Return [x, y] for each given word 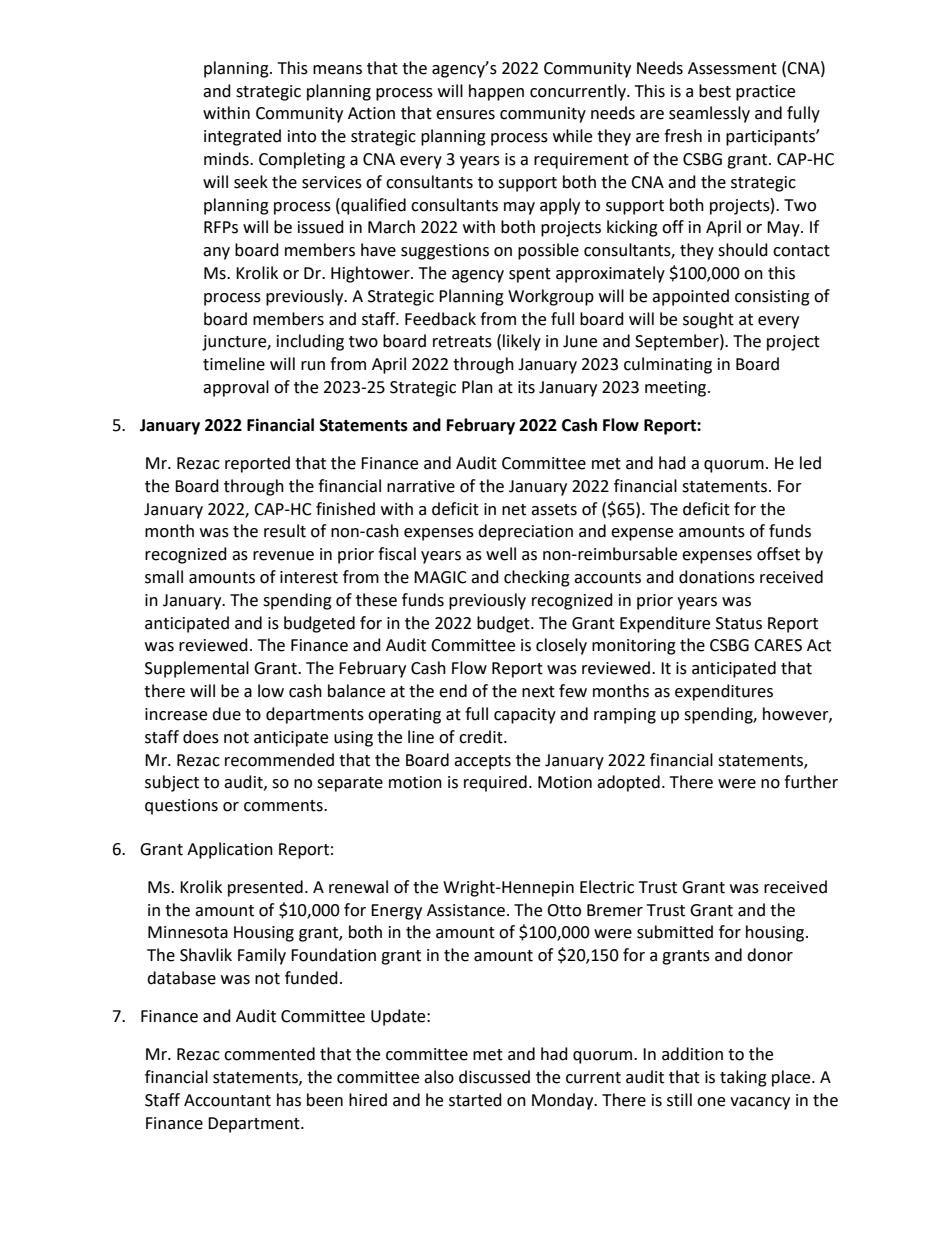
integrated [242, 137]
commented [269, 1054]
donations [717, 577]
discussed [494, 1077]
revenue [283, 556]
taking [743, 1078]
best [715, 91]
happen [496, 92]
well [501, 554]
